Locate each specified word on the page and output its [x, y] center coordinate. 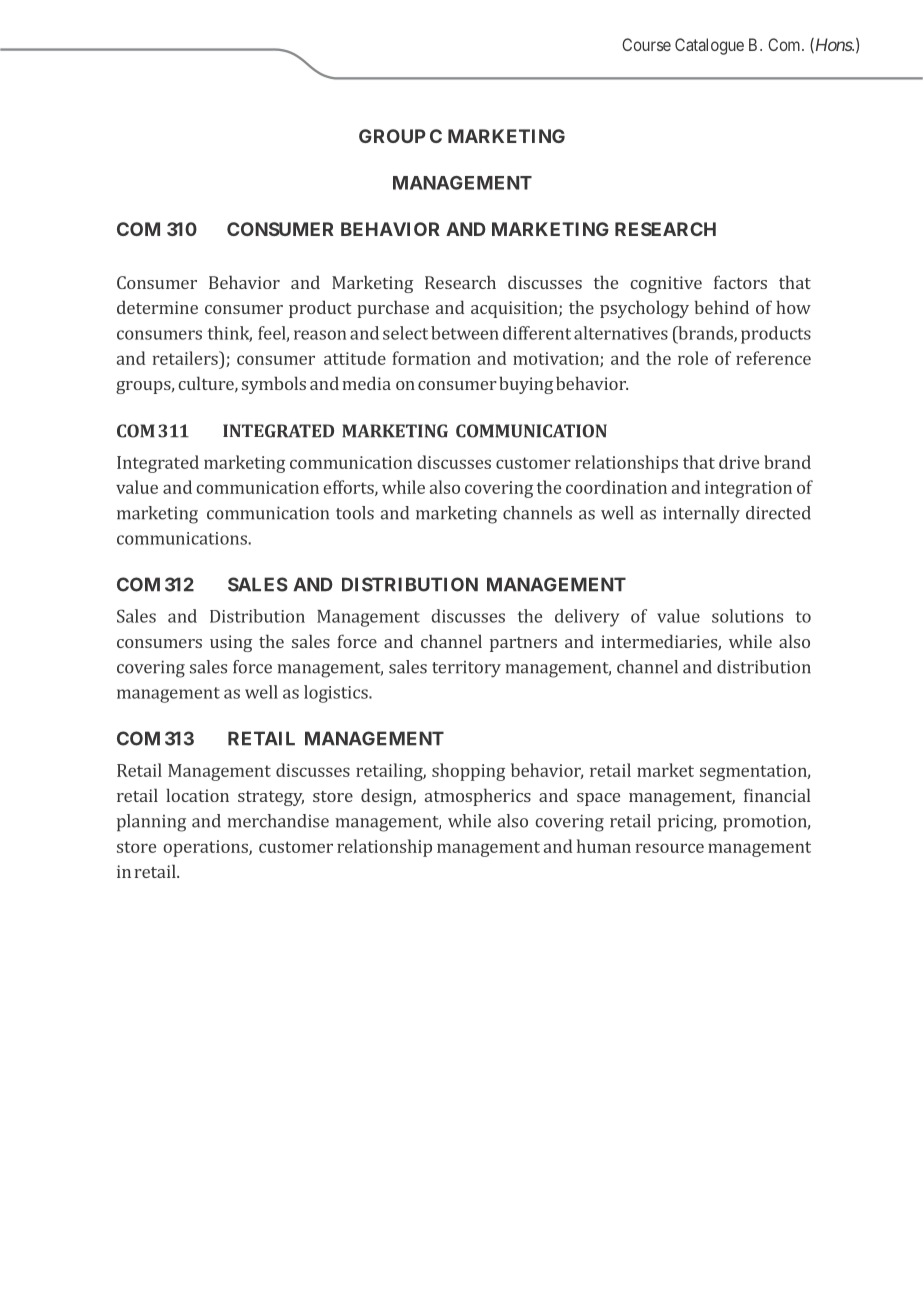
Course [646, 44]
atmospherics [478, 797]
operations [206, 848]
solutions [747, 616]
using [231, 643]
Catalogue [709, 46]
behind [722, 307]
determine [157, 307]
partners [523, 644]
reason [320, 335]
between [465, 333]
